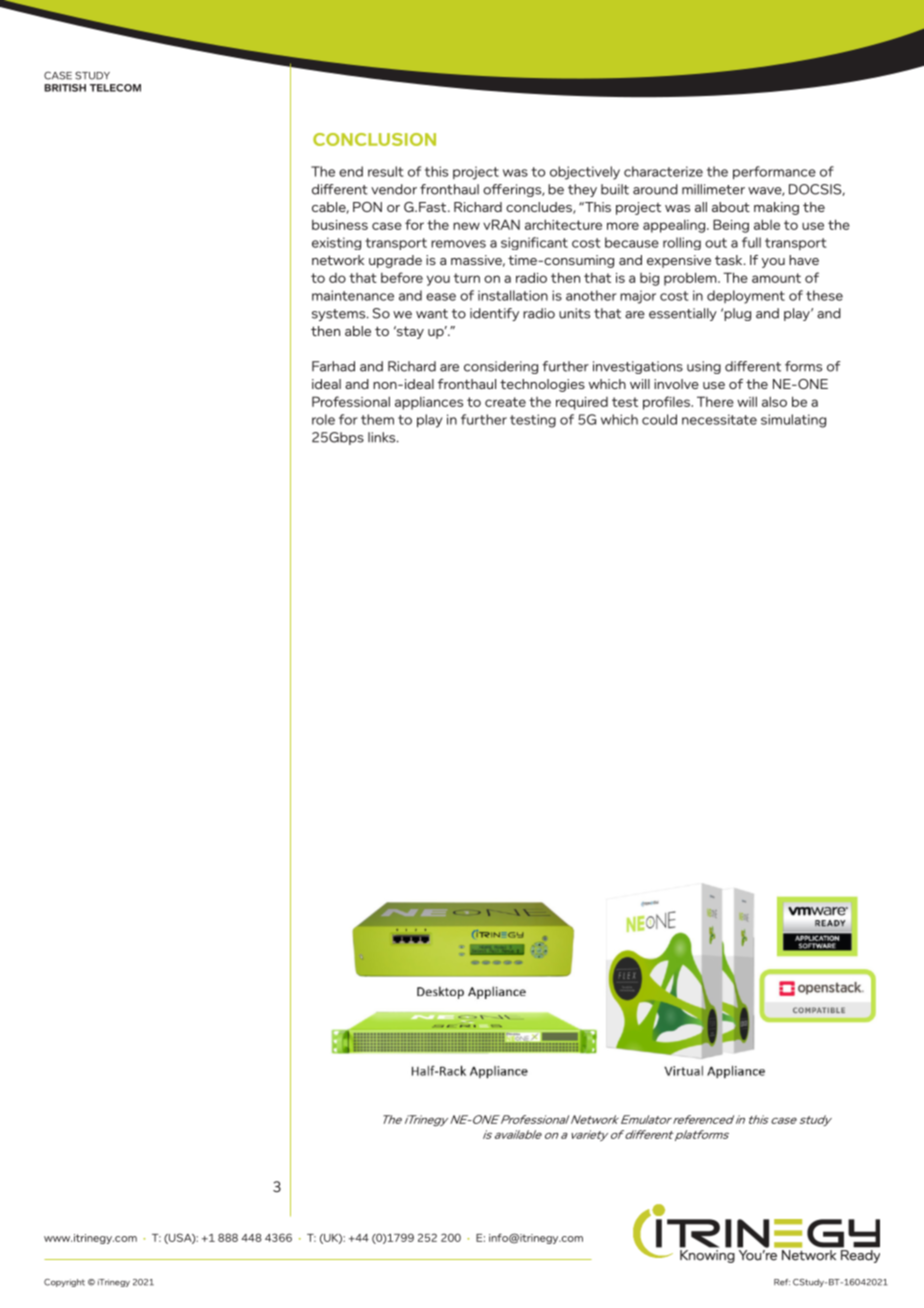 The height and width of the page is (1308, 924). What do you see at coordinates (115, 88) in the page?
I see `TELECOM` at bounding box center [115, 88].
